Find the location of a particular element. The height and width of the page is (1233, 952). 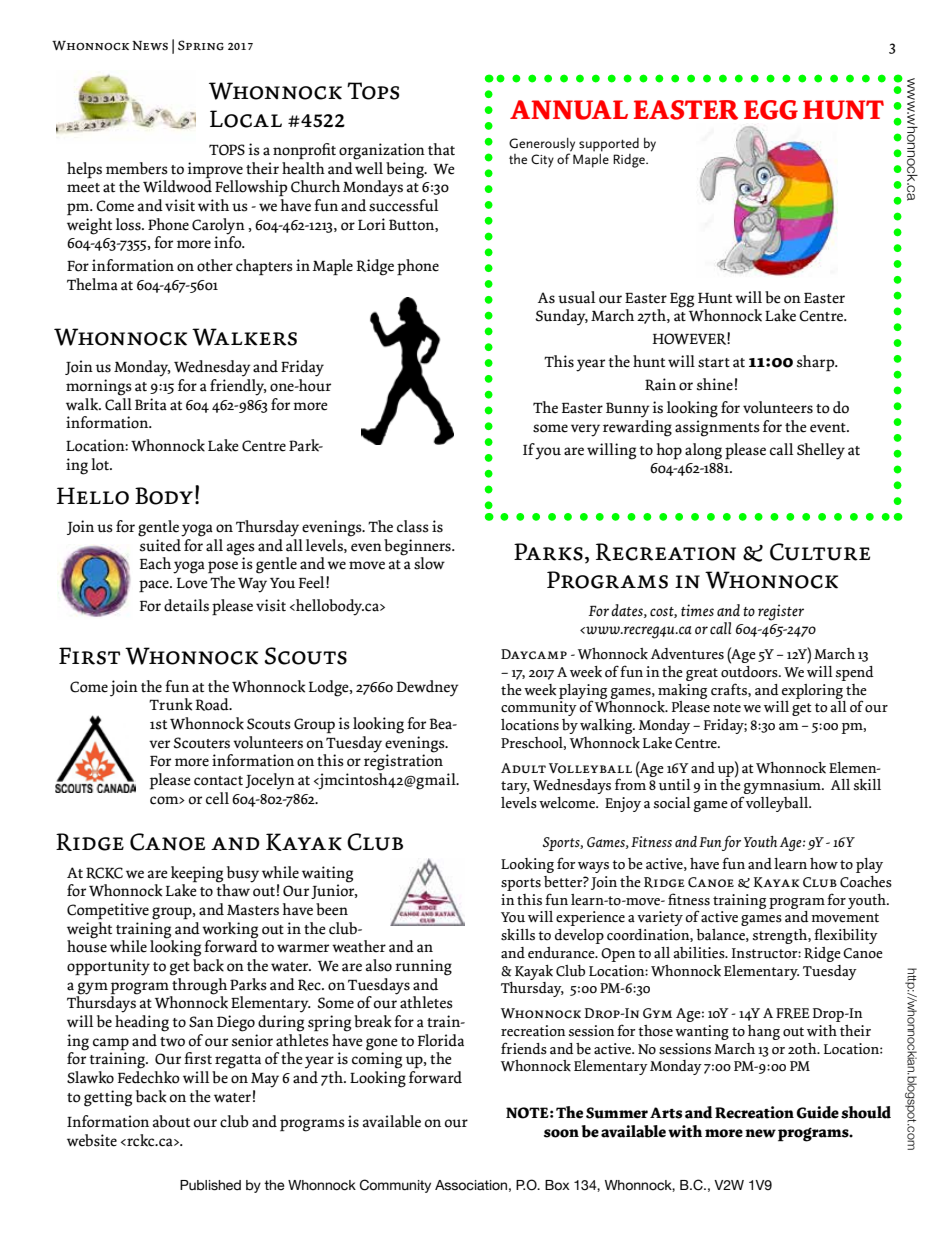

that is located at coordinates (441, 149).
